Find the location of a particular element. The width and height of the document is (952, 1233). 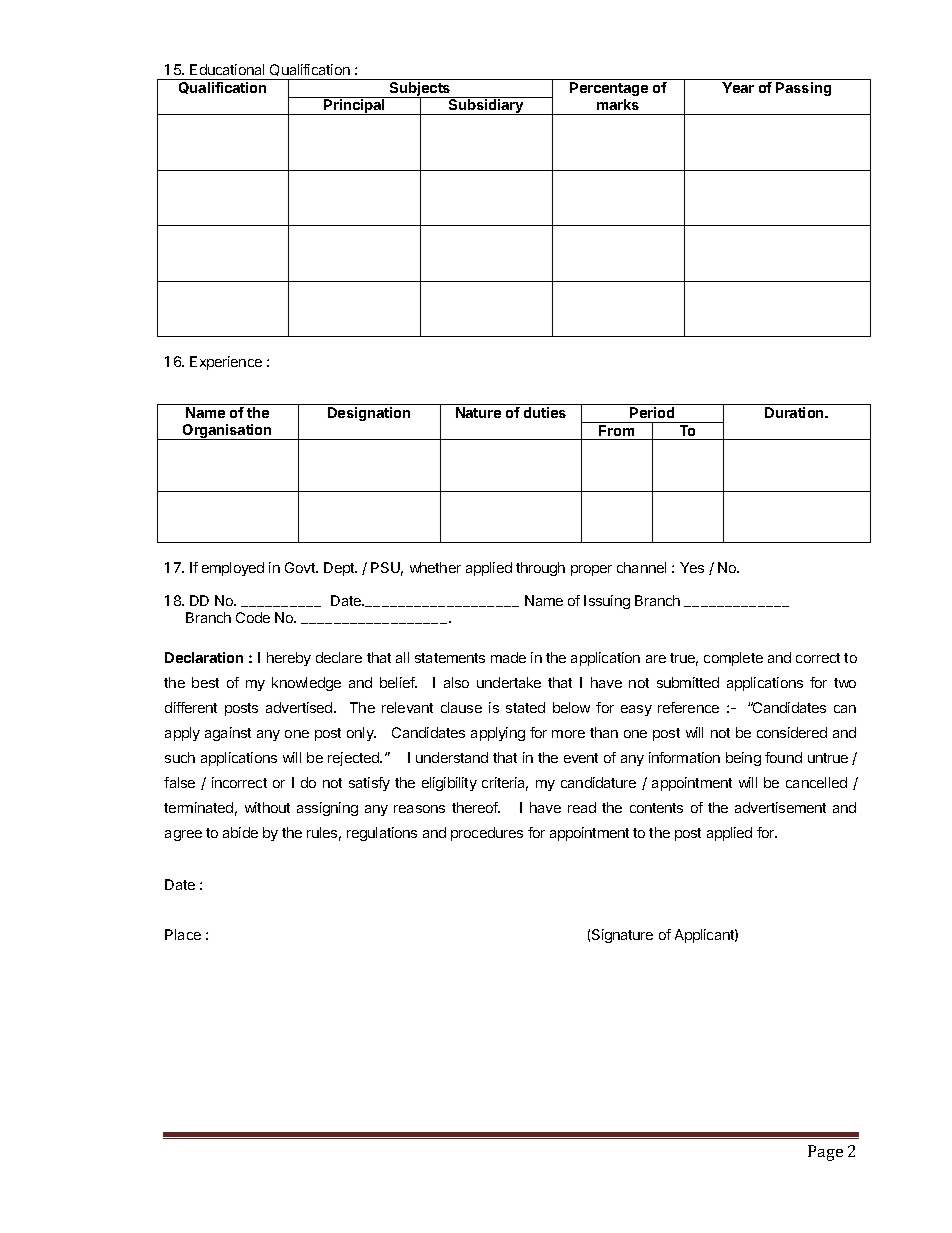

Page is located at coordinates (825, 1153).
